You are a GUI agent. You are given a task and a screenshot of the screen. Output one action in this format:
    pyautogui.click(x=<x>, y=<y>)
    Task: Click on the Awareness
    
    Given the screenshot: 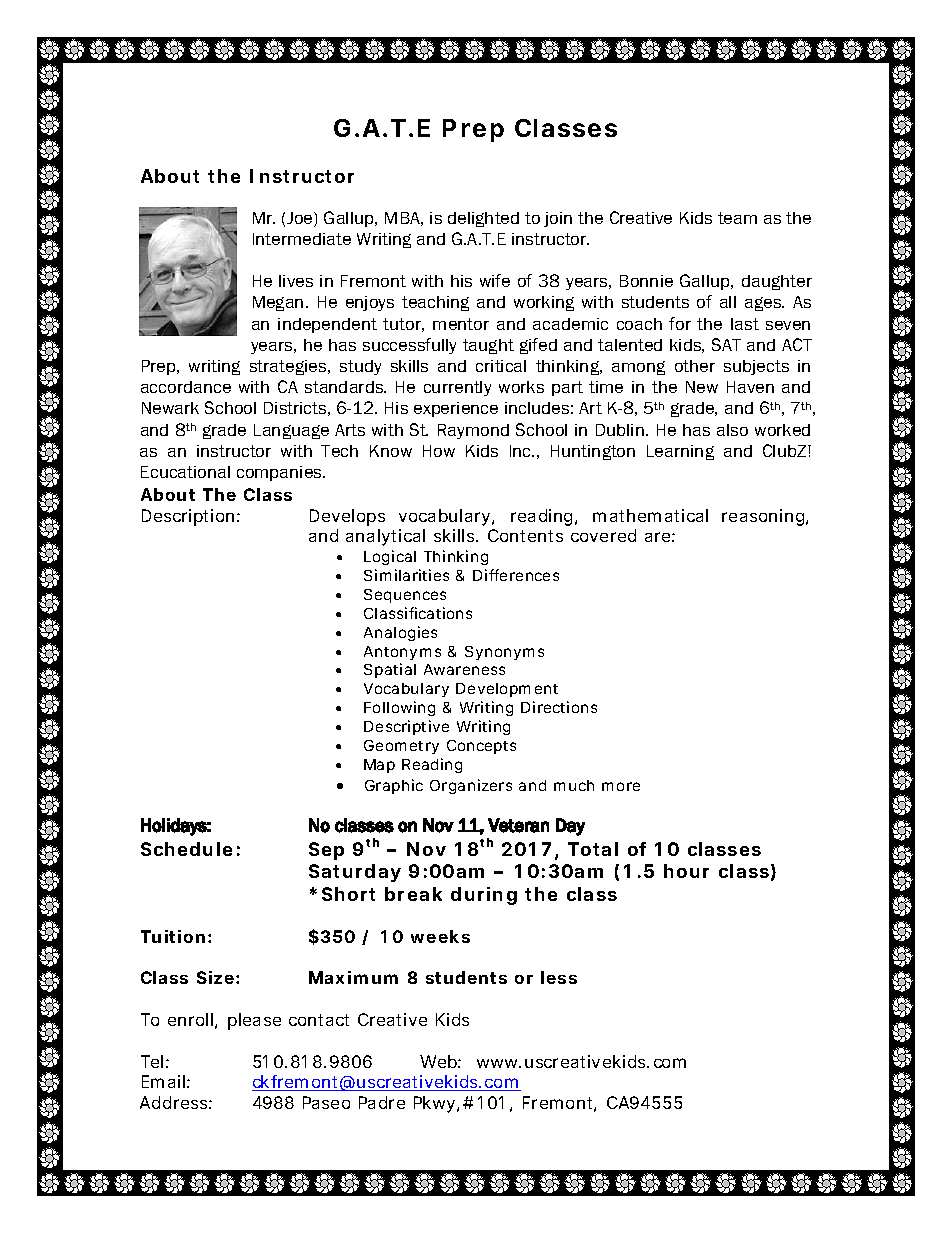 What is the action you would take?
    pyautogui.click(x=464, y=669)
